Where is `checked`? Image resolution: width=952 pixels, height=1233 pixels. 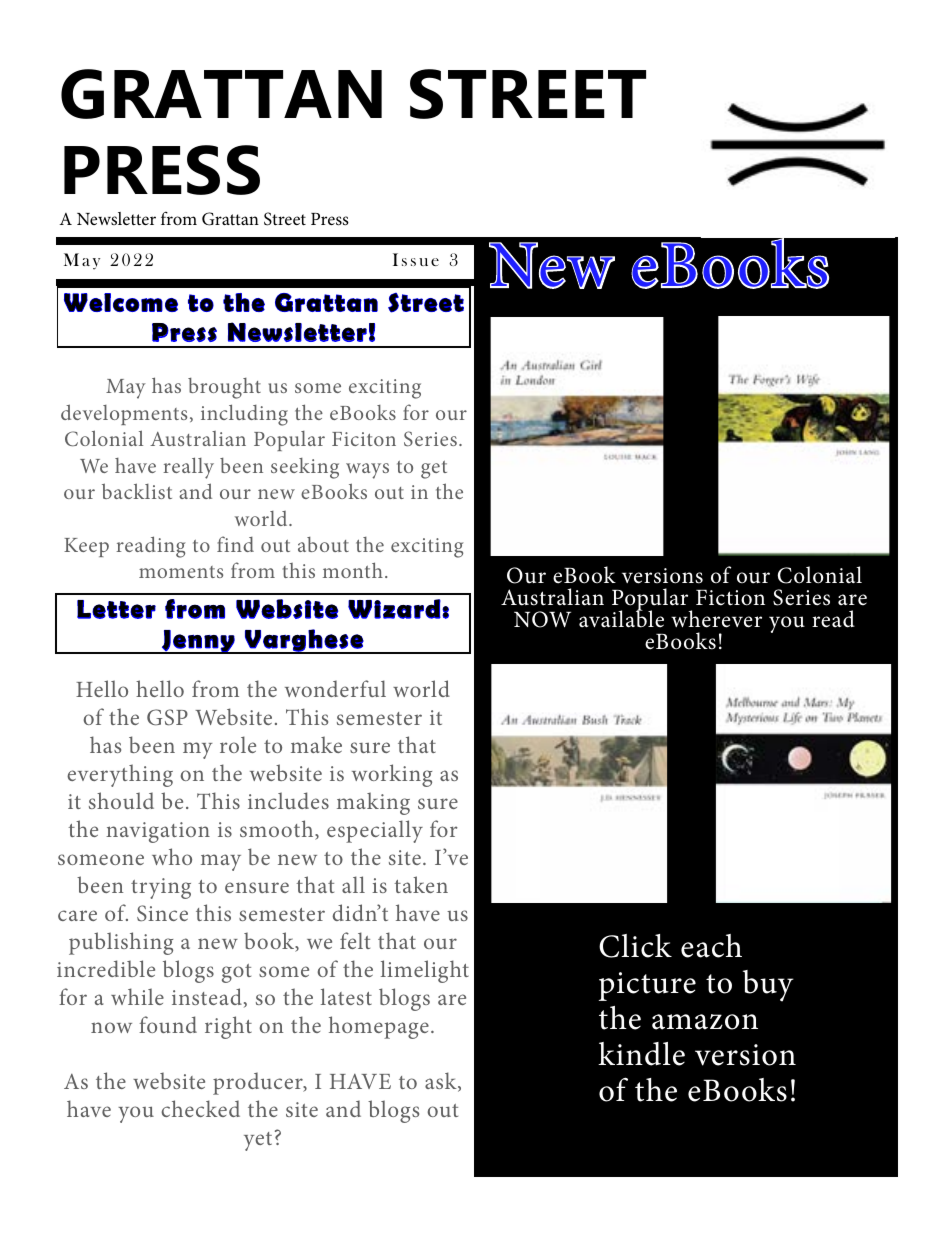 checked is located at coordinates (200, 1108).
